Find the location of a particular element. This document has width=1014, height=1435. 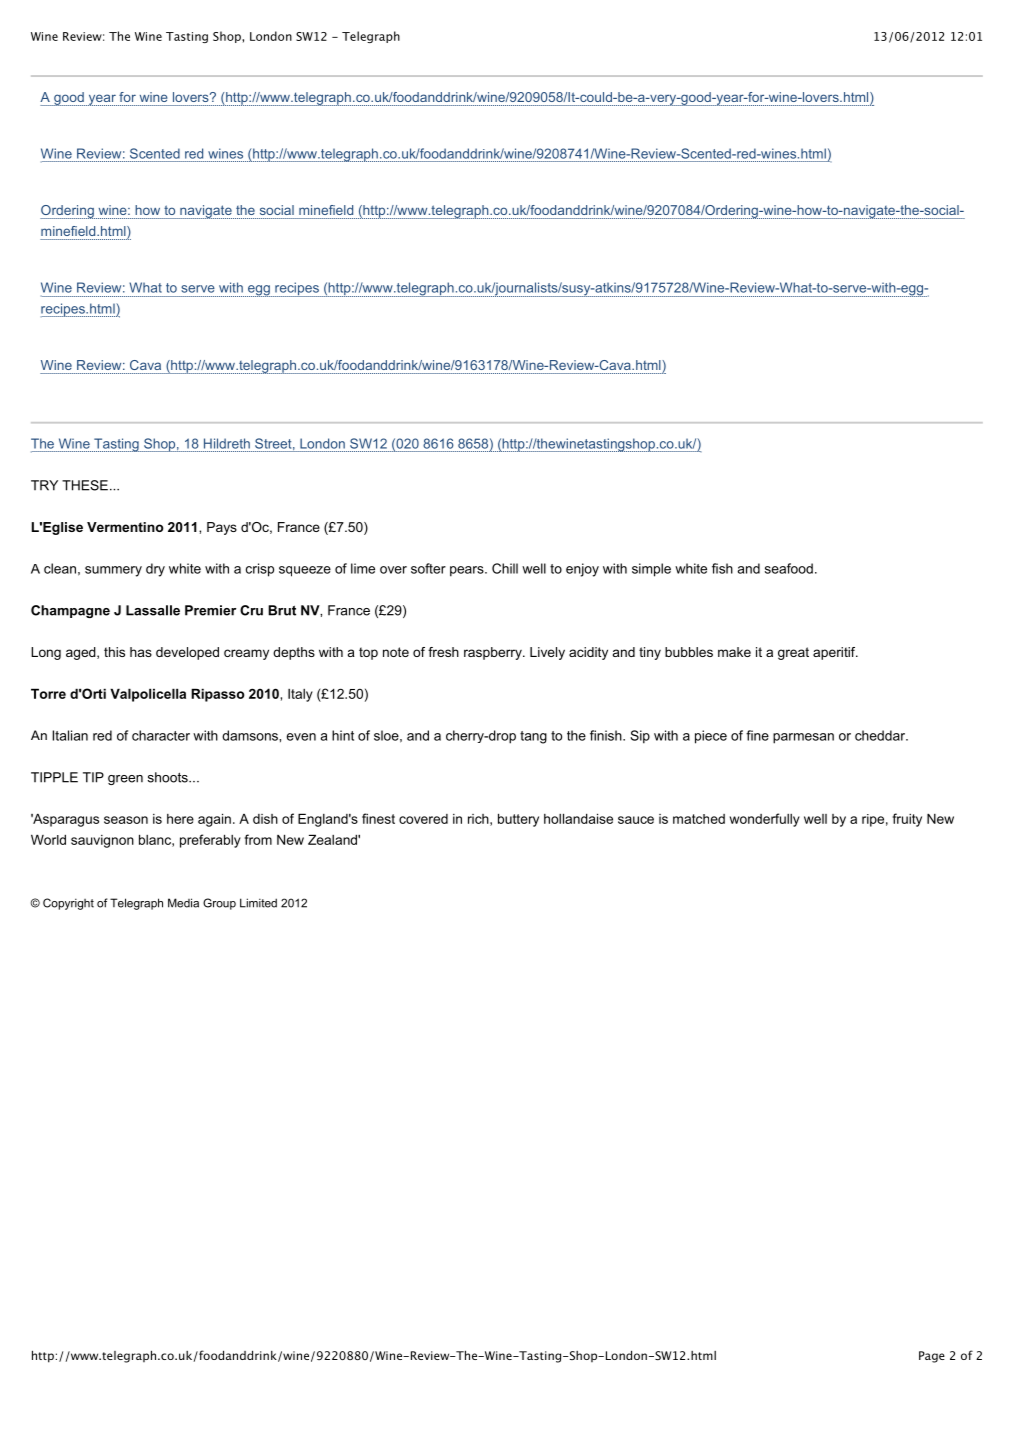

Limited is located at coordinates (258, 903).
